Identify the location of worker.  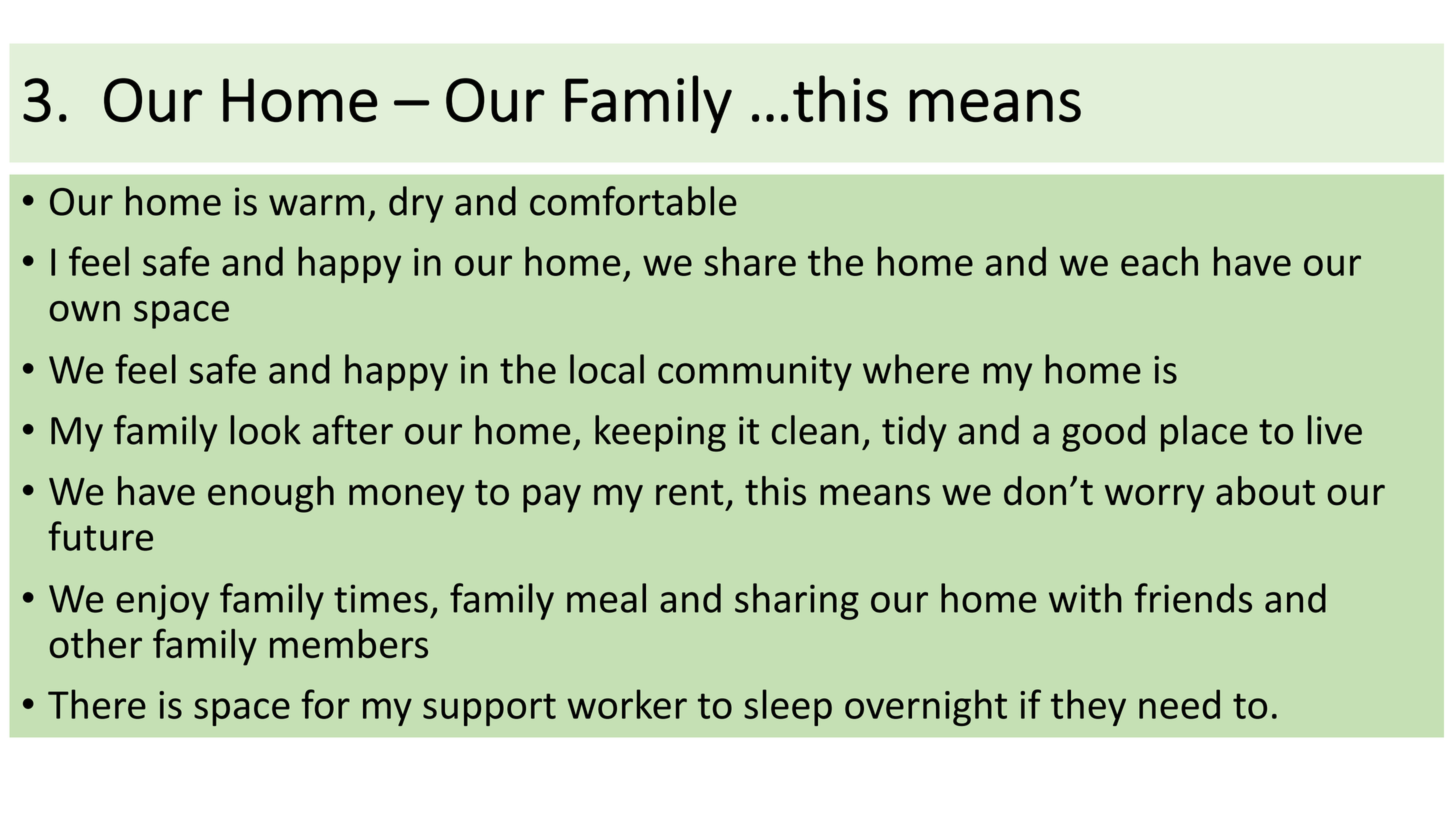
(627, 704).
